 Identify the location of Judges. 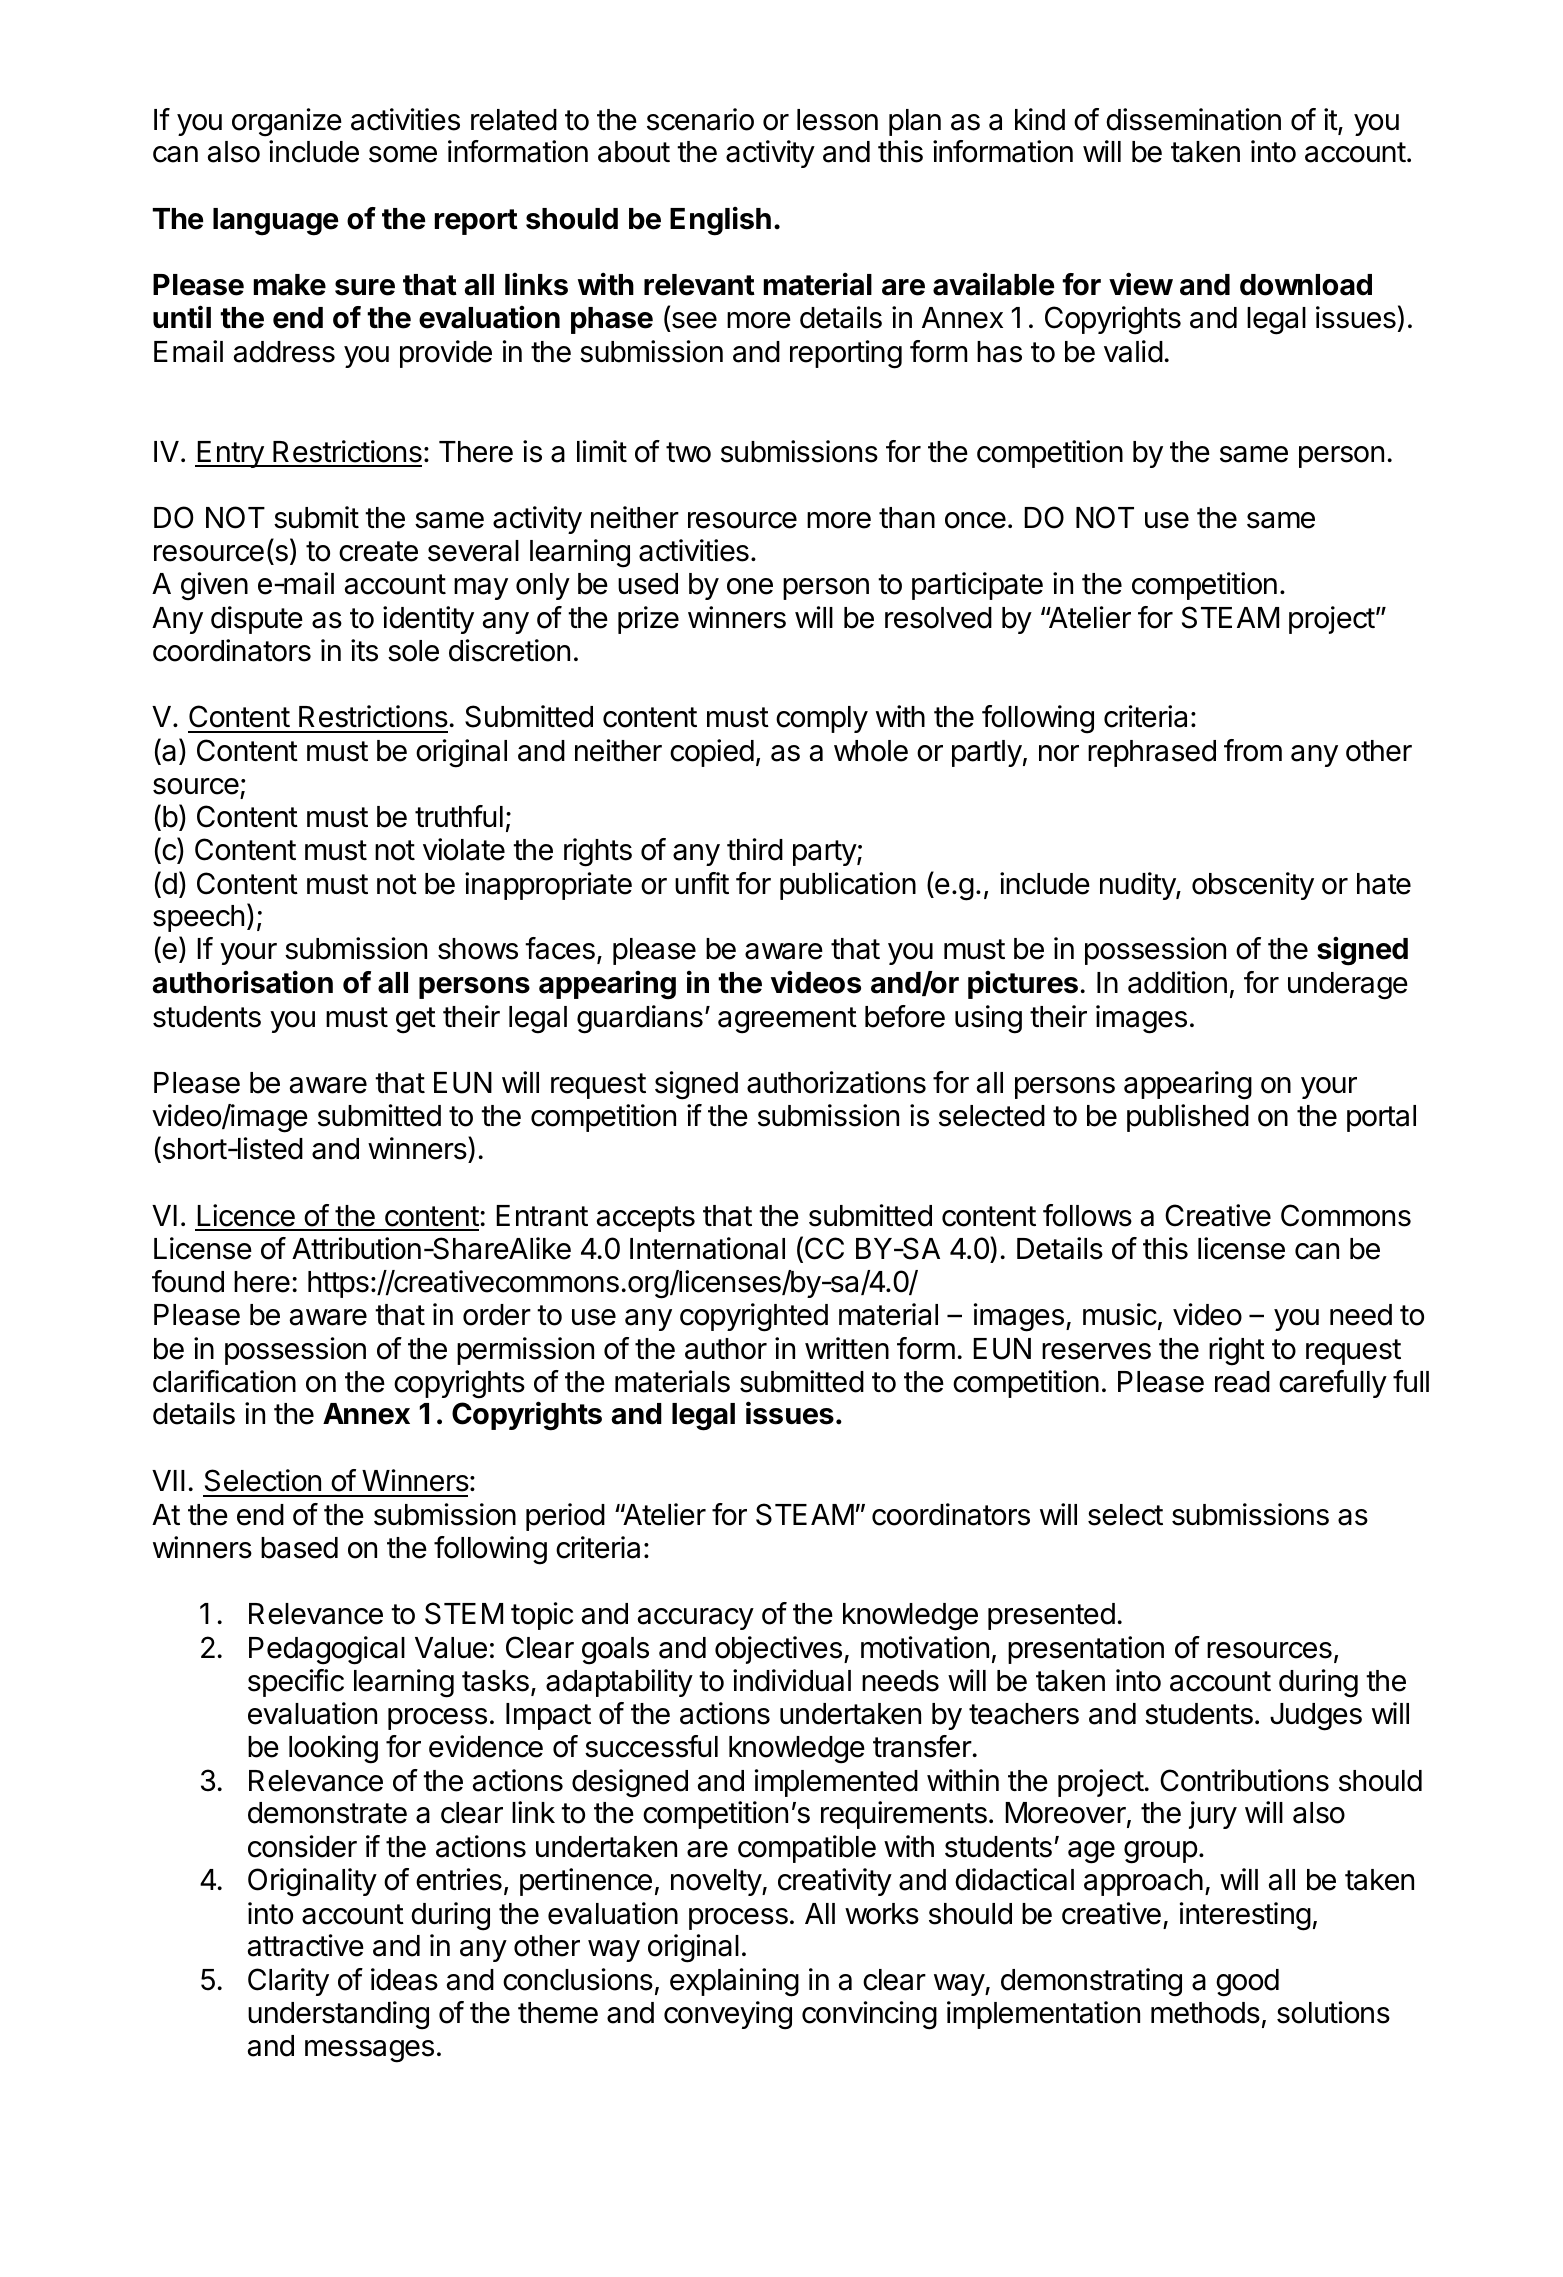
(1316, 1717).
